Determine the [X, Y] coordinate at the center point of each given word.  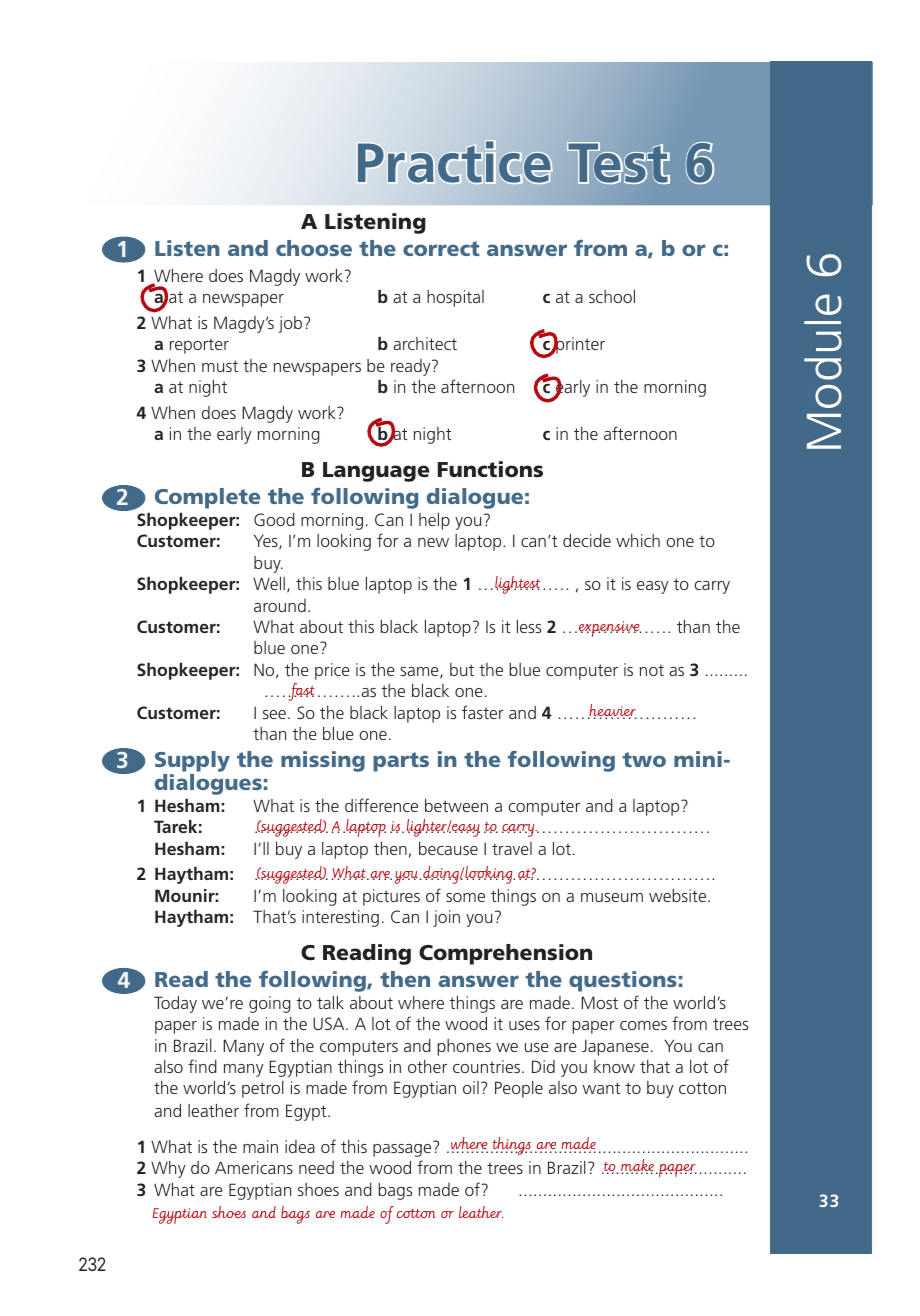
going [270, 1004]
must [220, 366]
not [652, 670]
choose [314, 248]
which [638, 540]
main [260, 1146]
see [274, 714]
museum [612, 897]
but [462, 669]
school [612, 296]
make [637, 1166]
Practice [454, 162]
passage [402, 1150]
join [446, 918]
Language [376, 472]
